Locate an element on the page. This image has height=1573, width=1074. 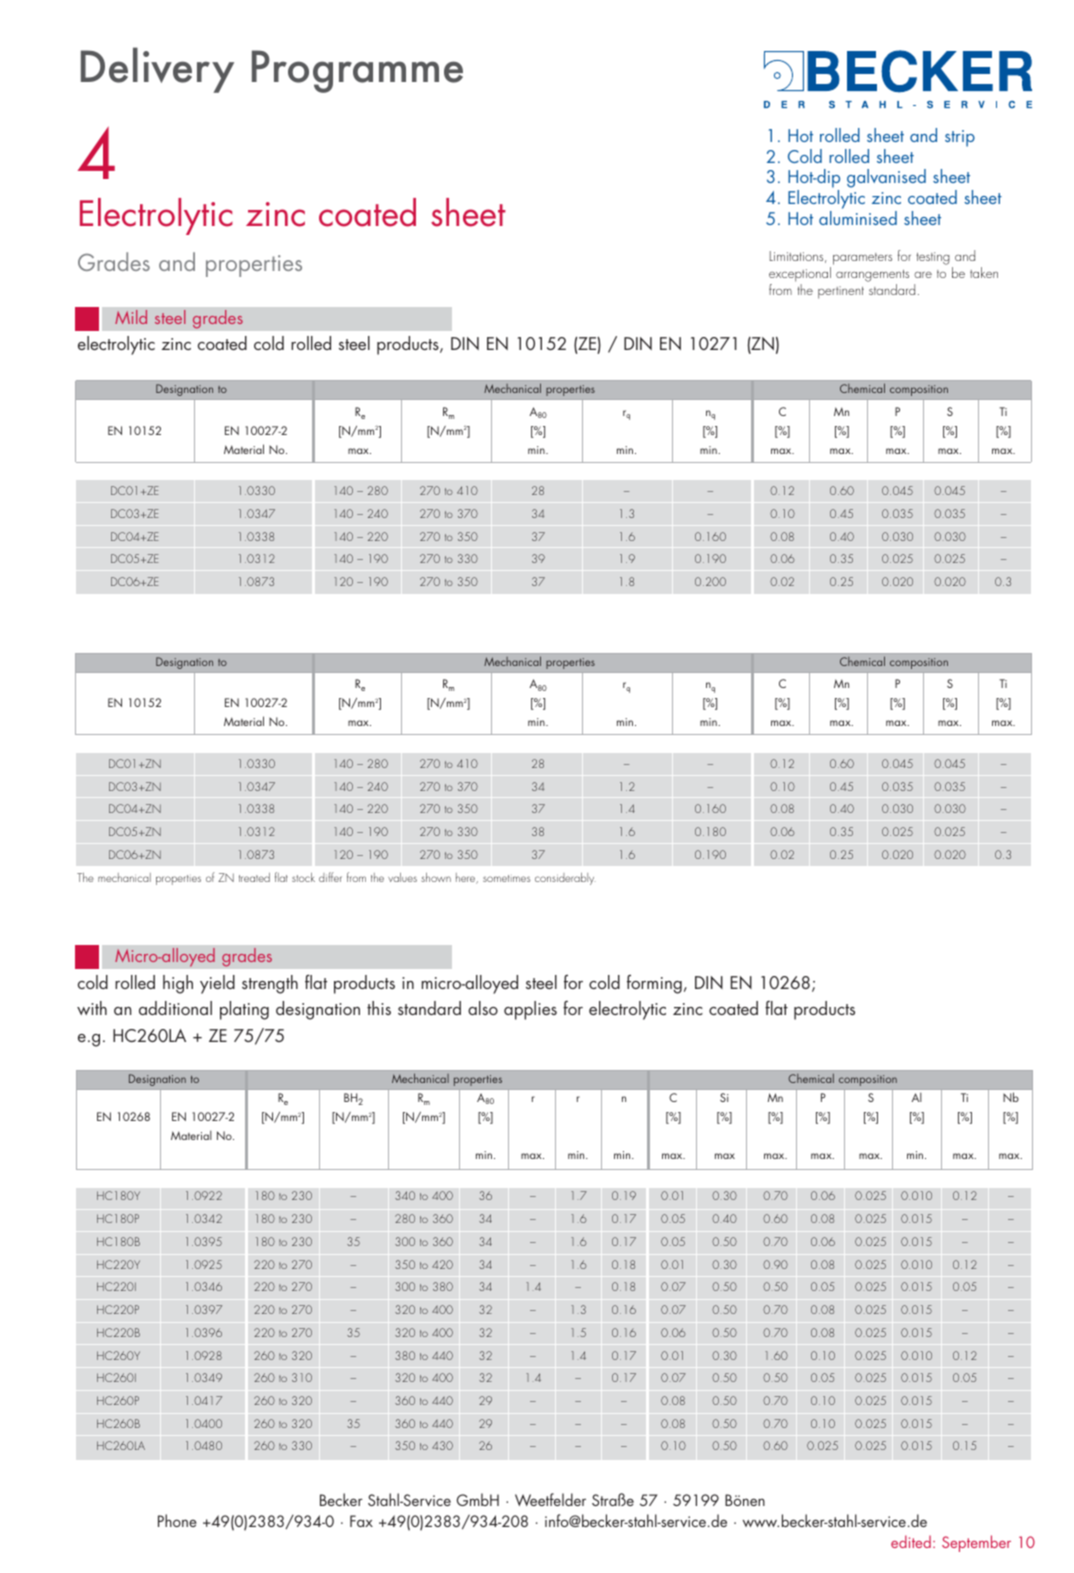
additional is located at coordinates (175, 1008).
